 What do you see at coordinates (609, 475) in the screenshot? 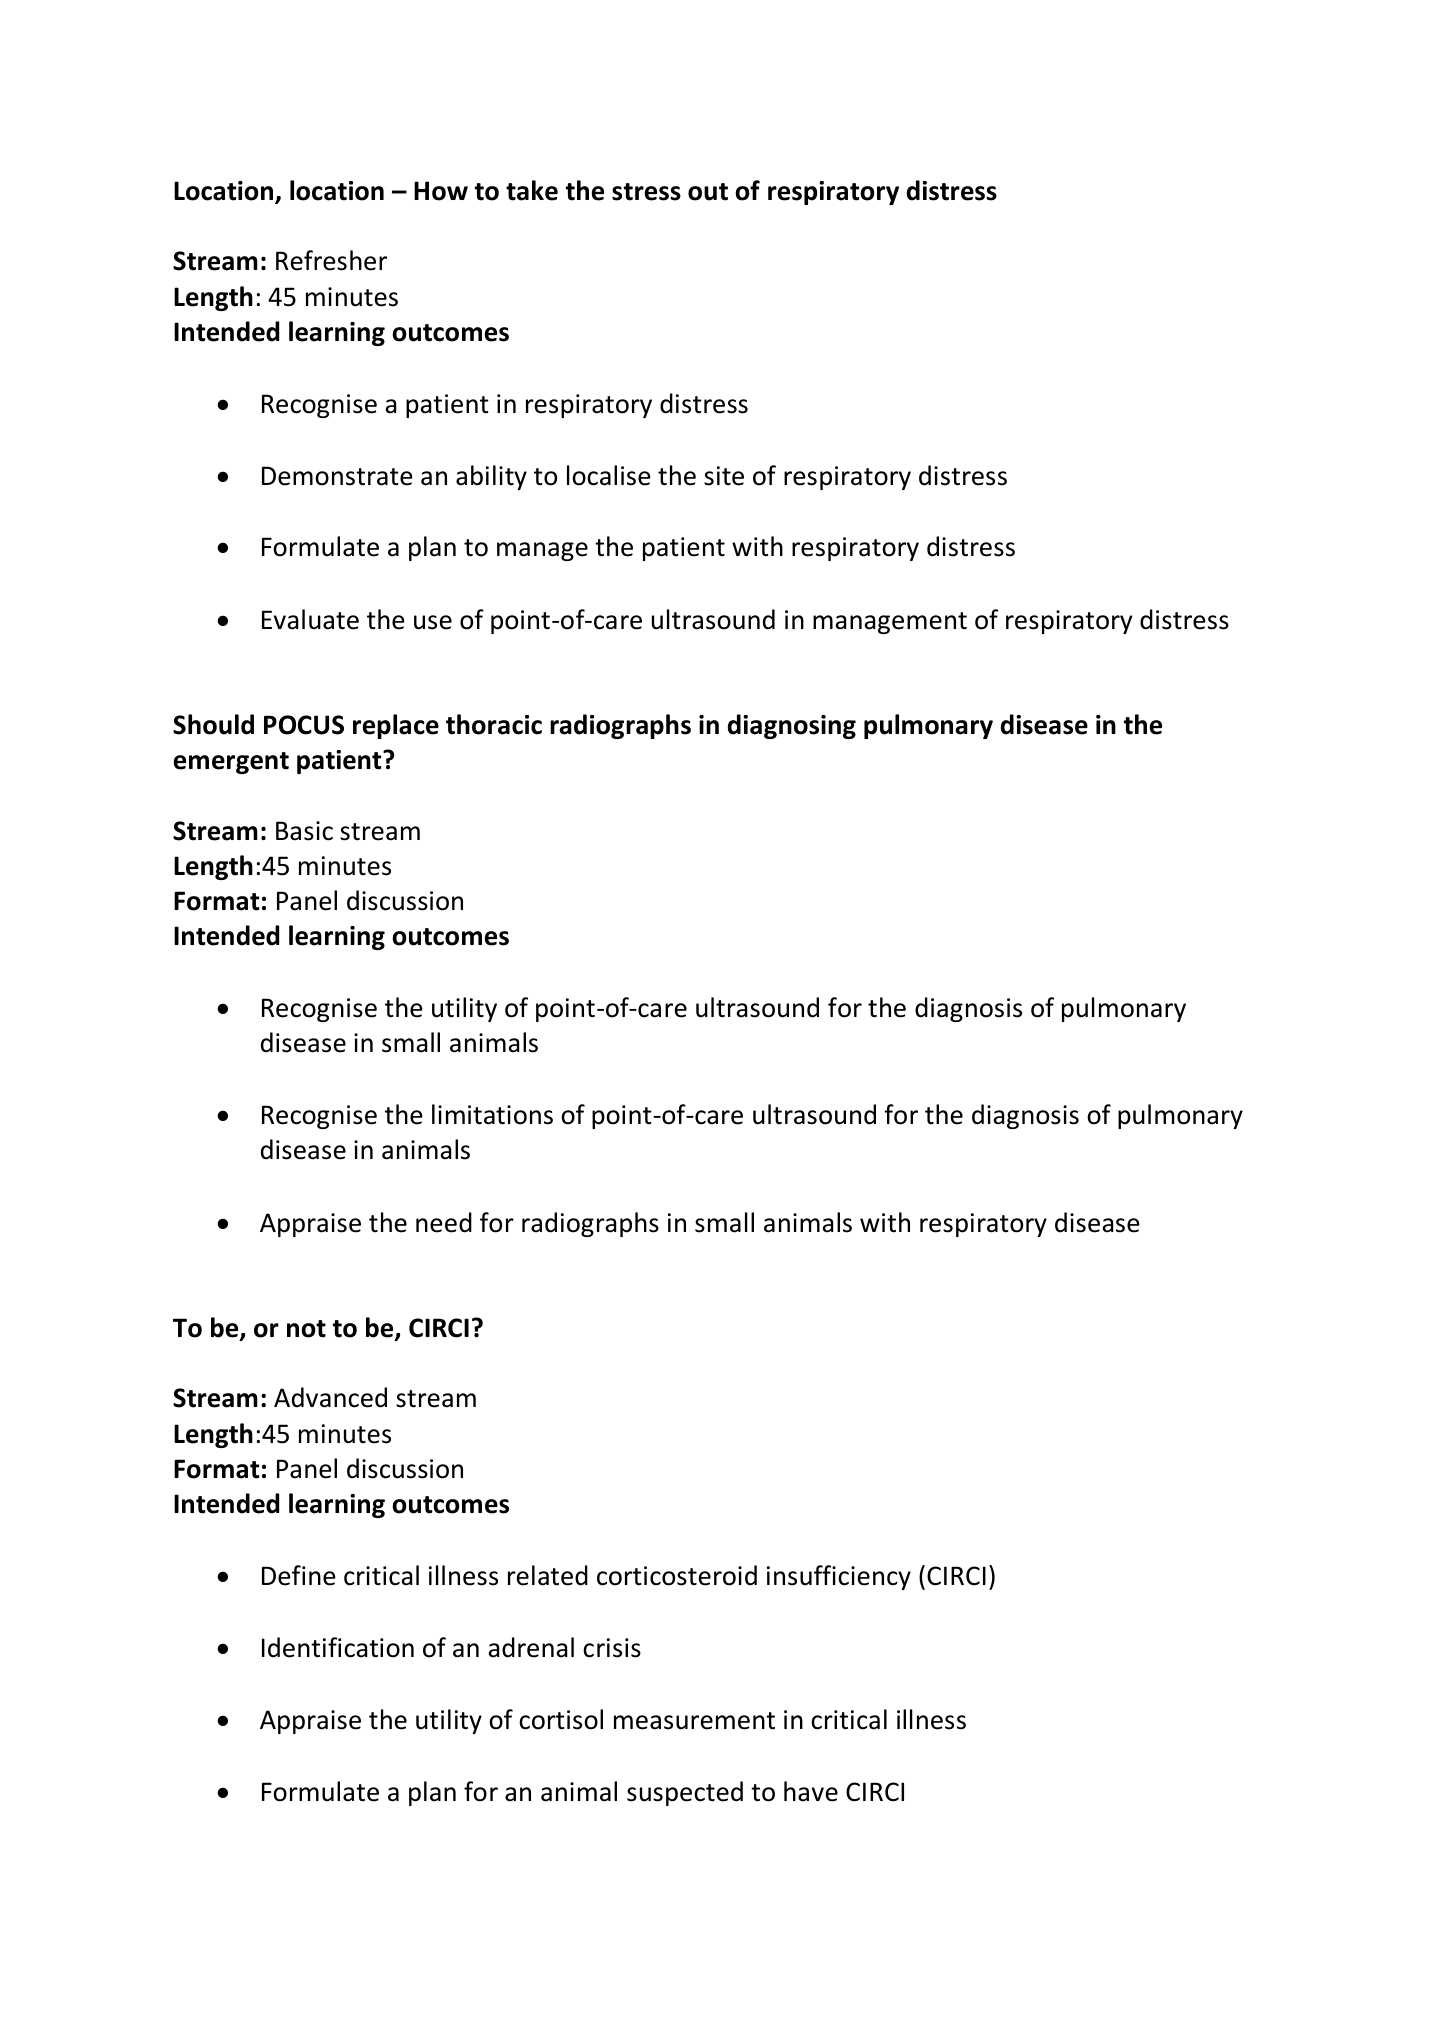
I see `localise` at bounding box center [609, 475].
